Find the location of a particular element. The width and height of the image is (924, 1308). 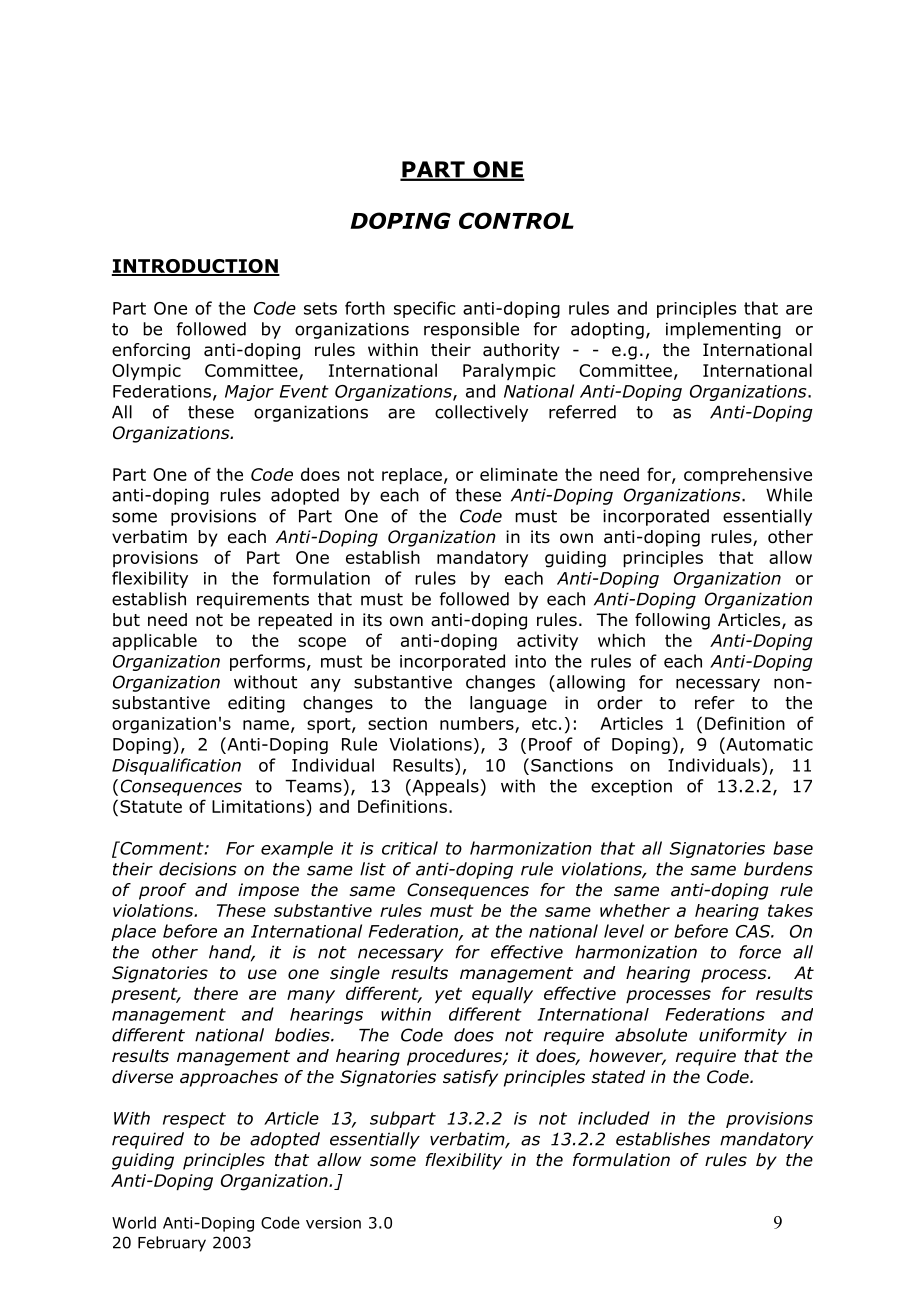

February is located at coordinates (172, 1244).
